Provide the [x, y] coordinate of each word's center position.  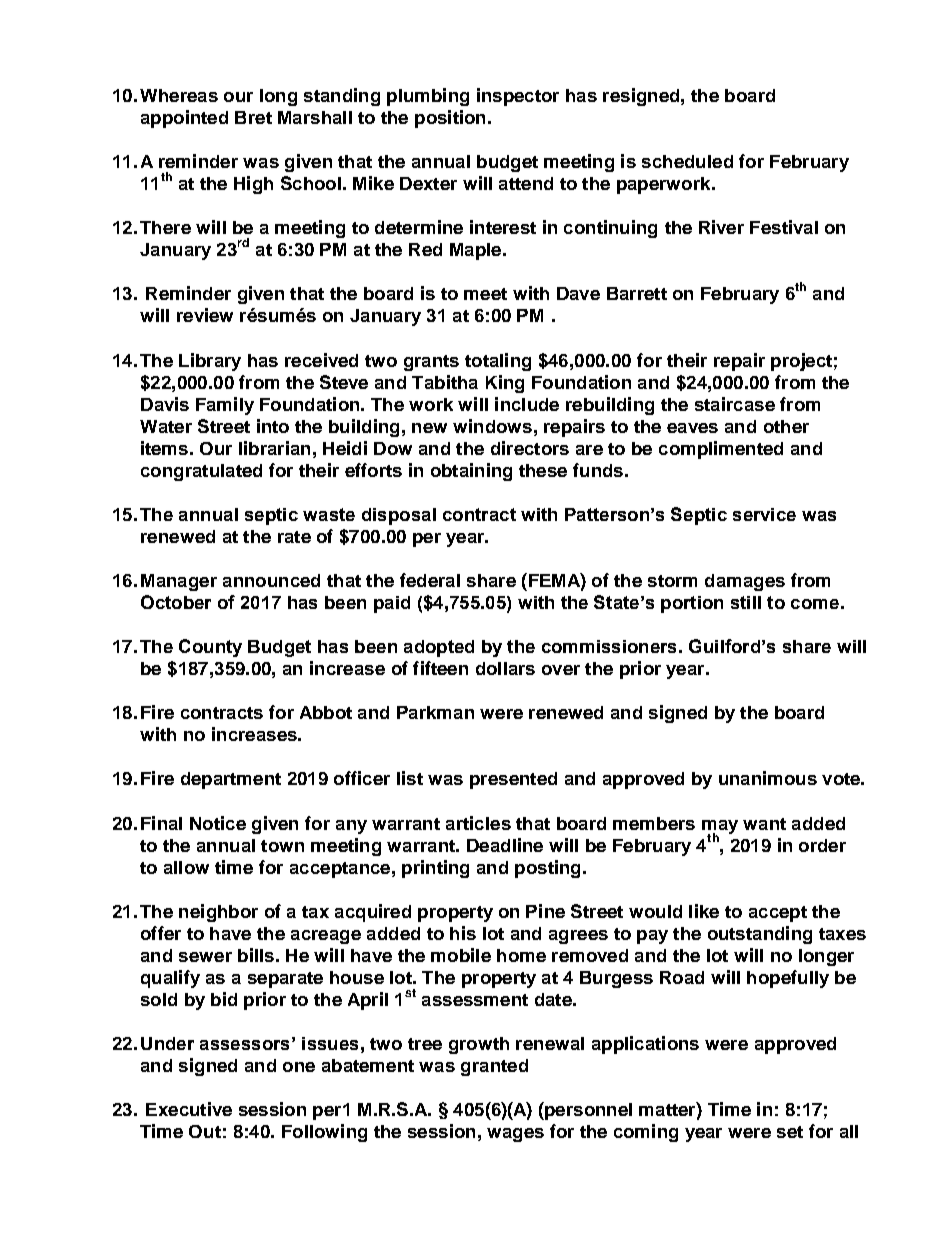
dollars [505, 668]
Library [210, 362]
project [801, 362]
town [282, 846]
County [210, 648]
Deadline [505, 845]
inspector [518, 97]
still [746, 602]
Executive [189, 1109]
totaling [498, 362]
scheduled [687, 161]
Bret [253, 117]
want [764, 824]
